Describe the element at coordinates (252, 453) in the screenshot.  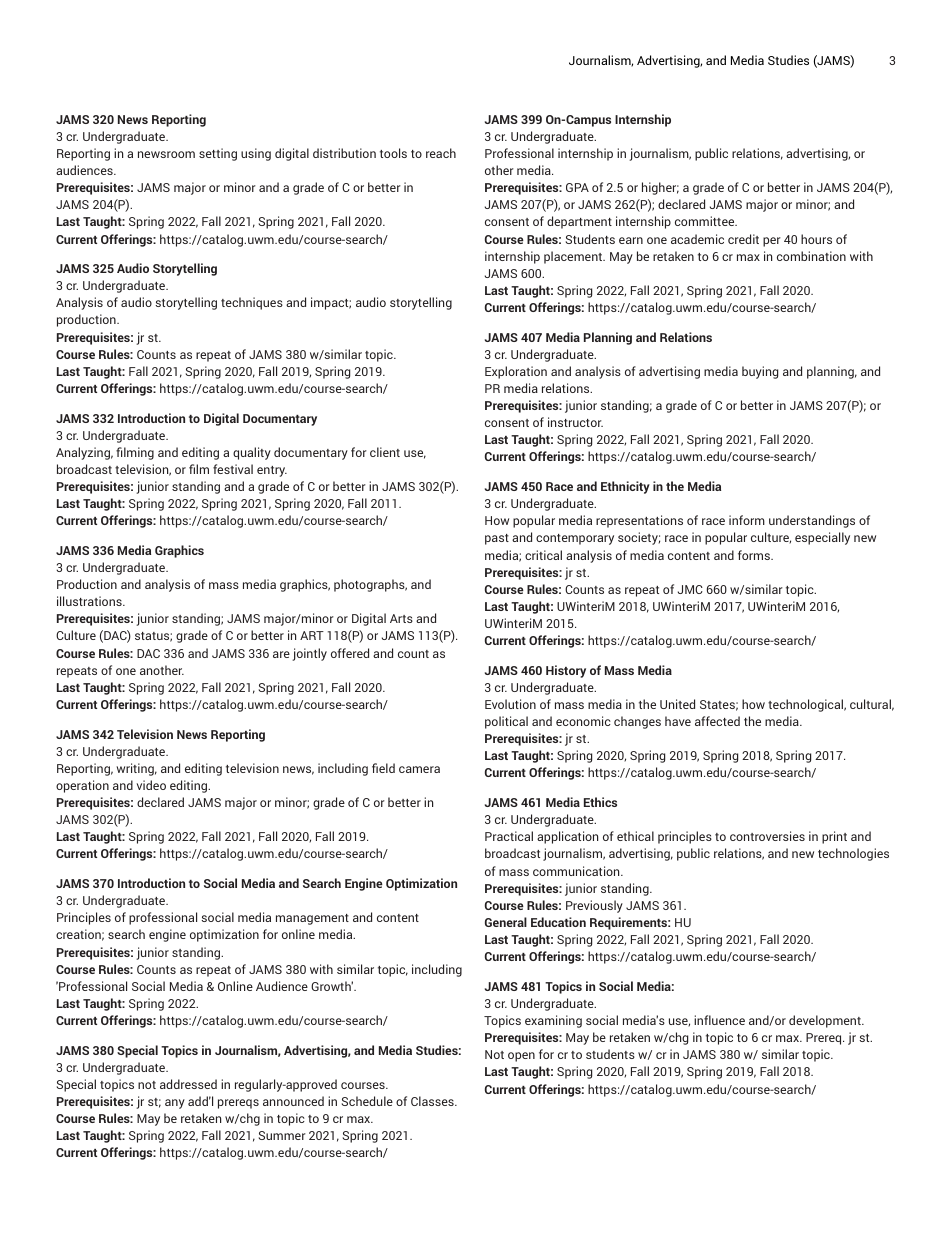
I see `quality` at that location.
